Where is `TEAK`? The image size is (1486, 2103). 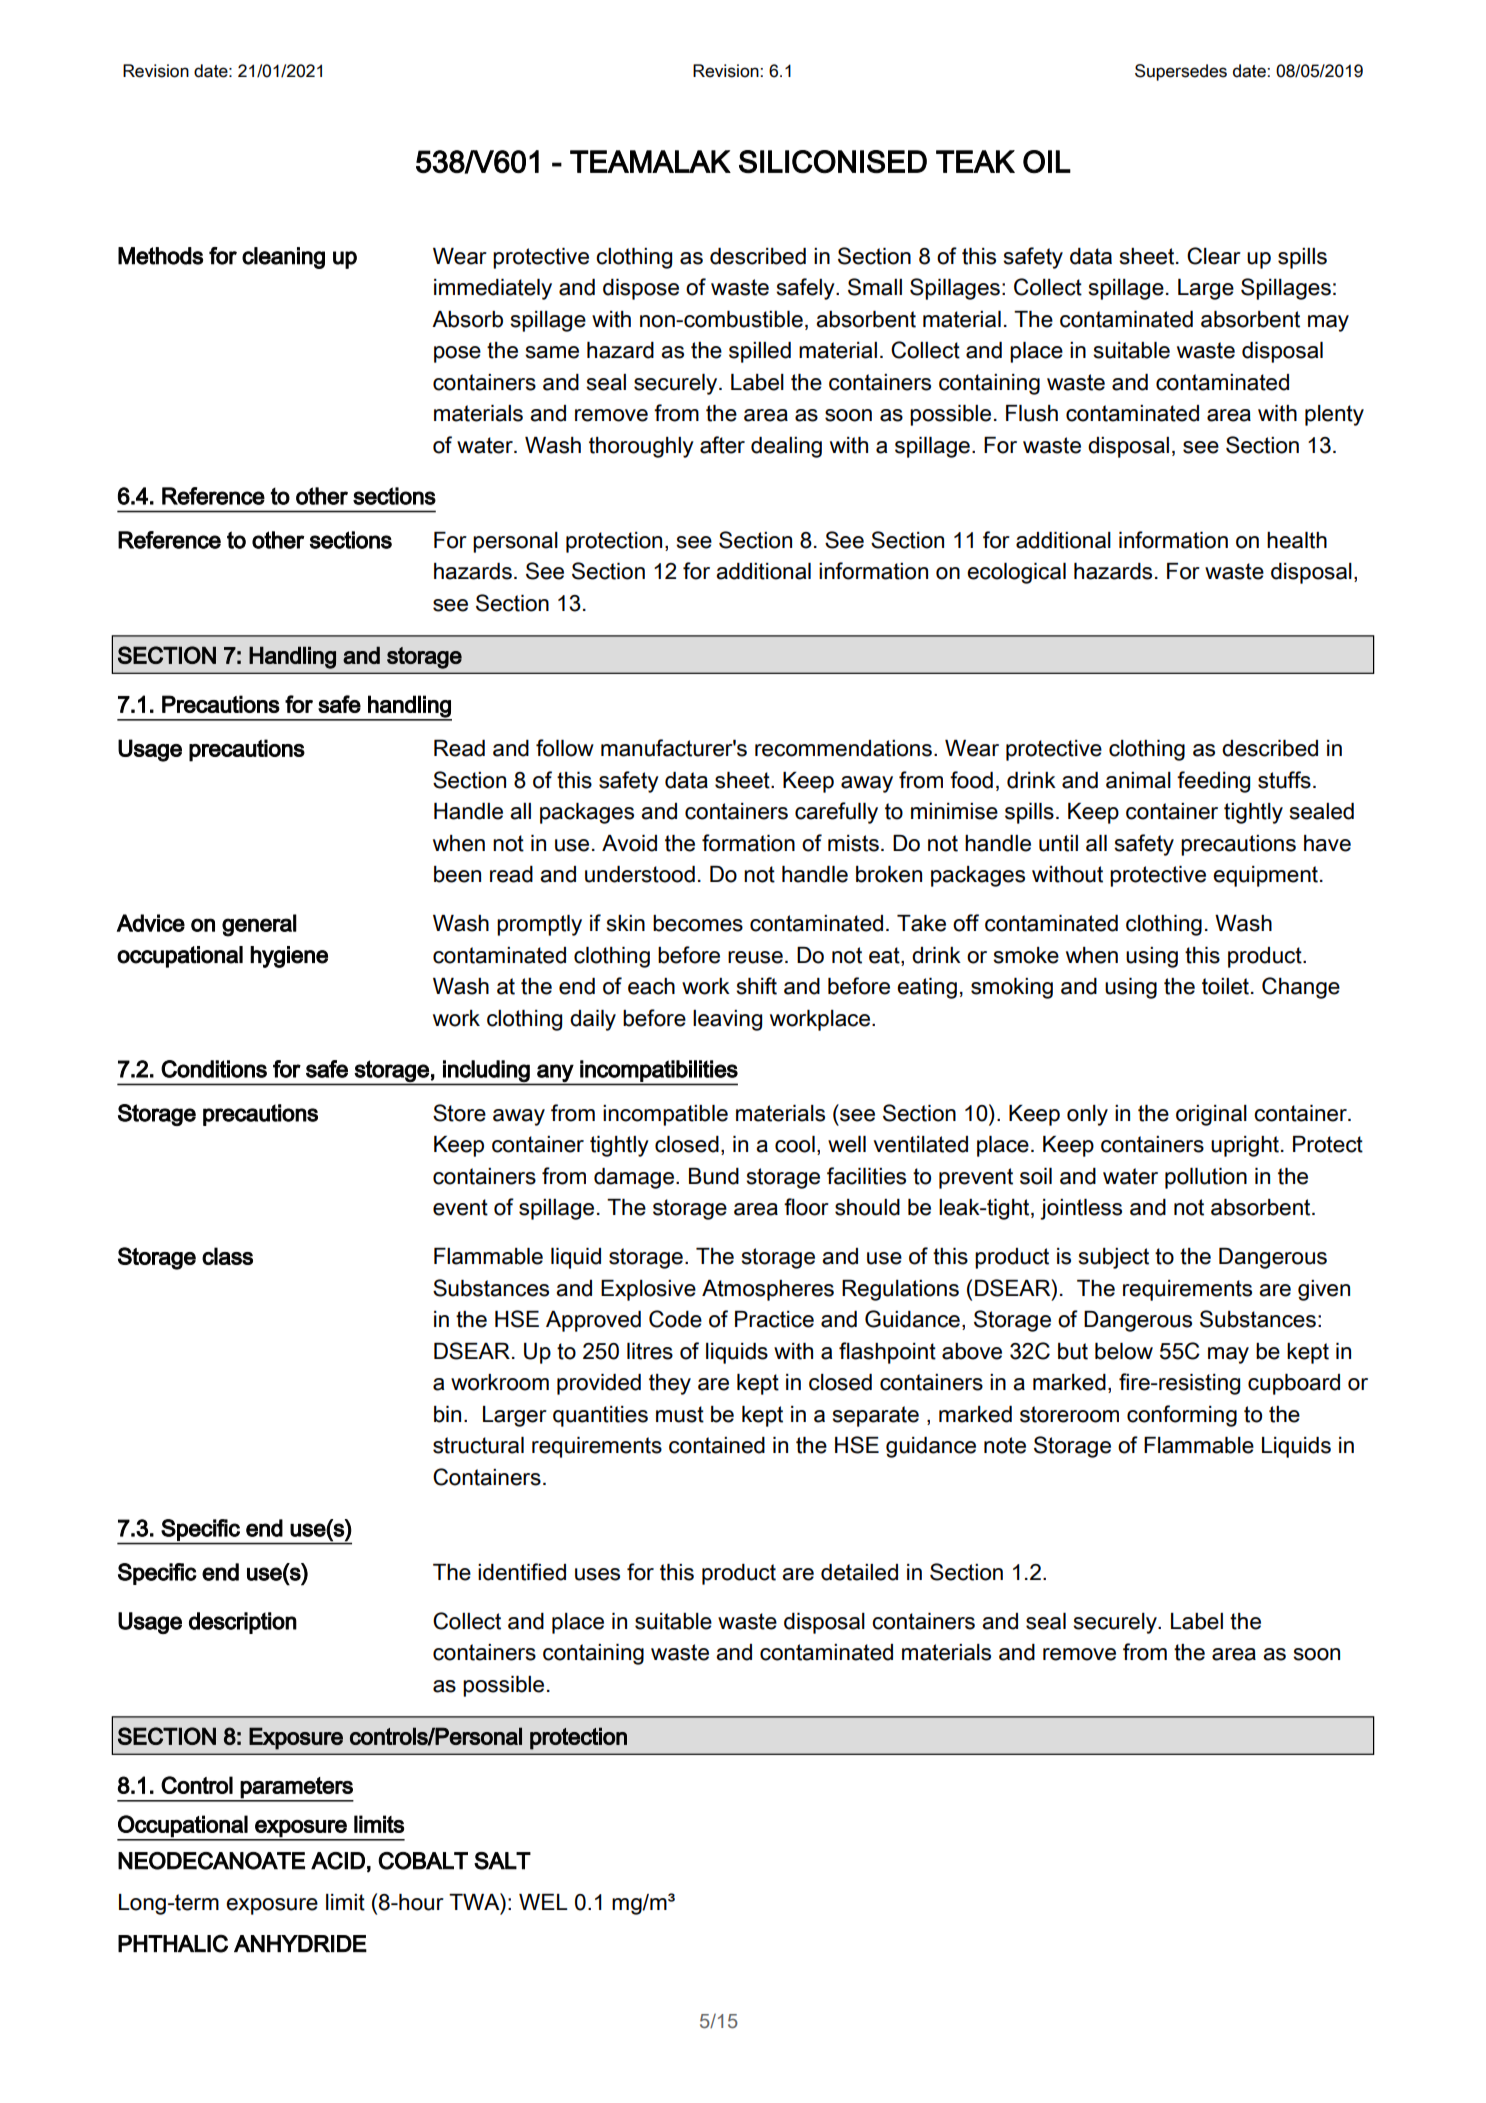 TEAK is located at coordinates (975, 161).
